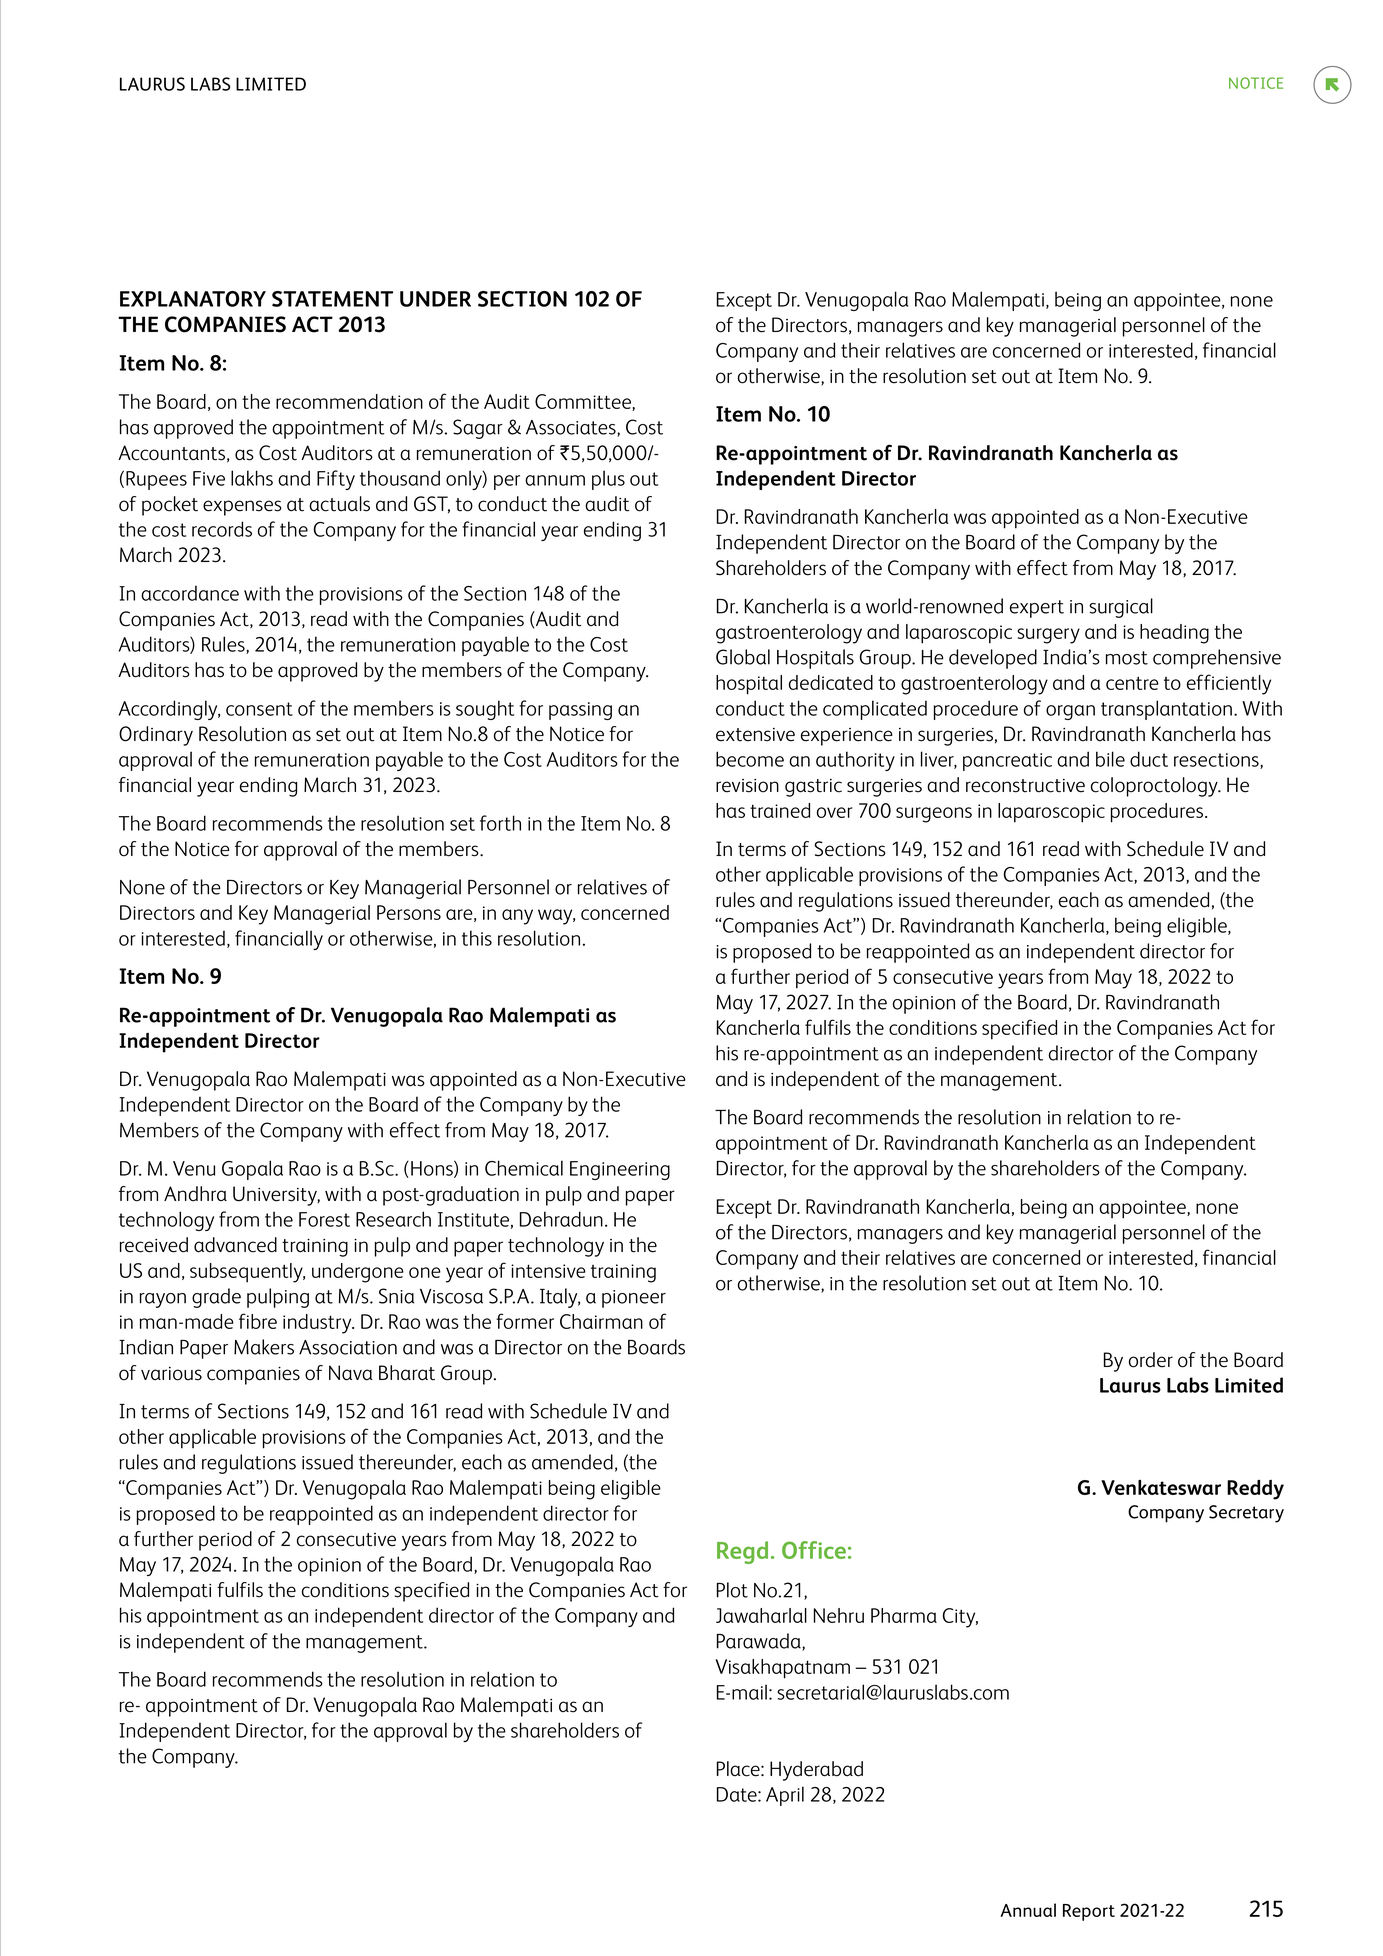 This page has width=1383, height=1956. Describe the element at coordinates (1089, 1912) in the page. I see `Report` at that location.
